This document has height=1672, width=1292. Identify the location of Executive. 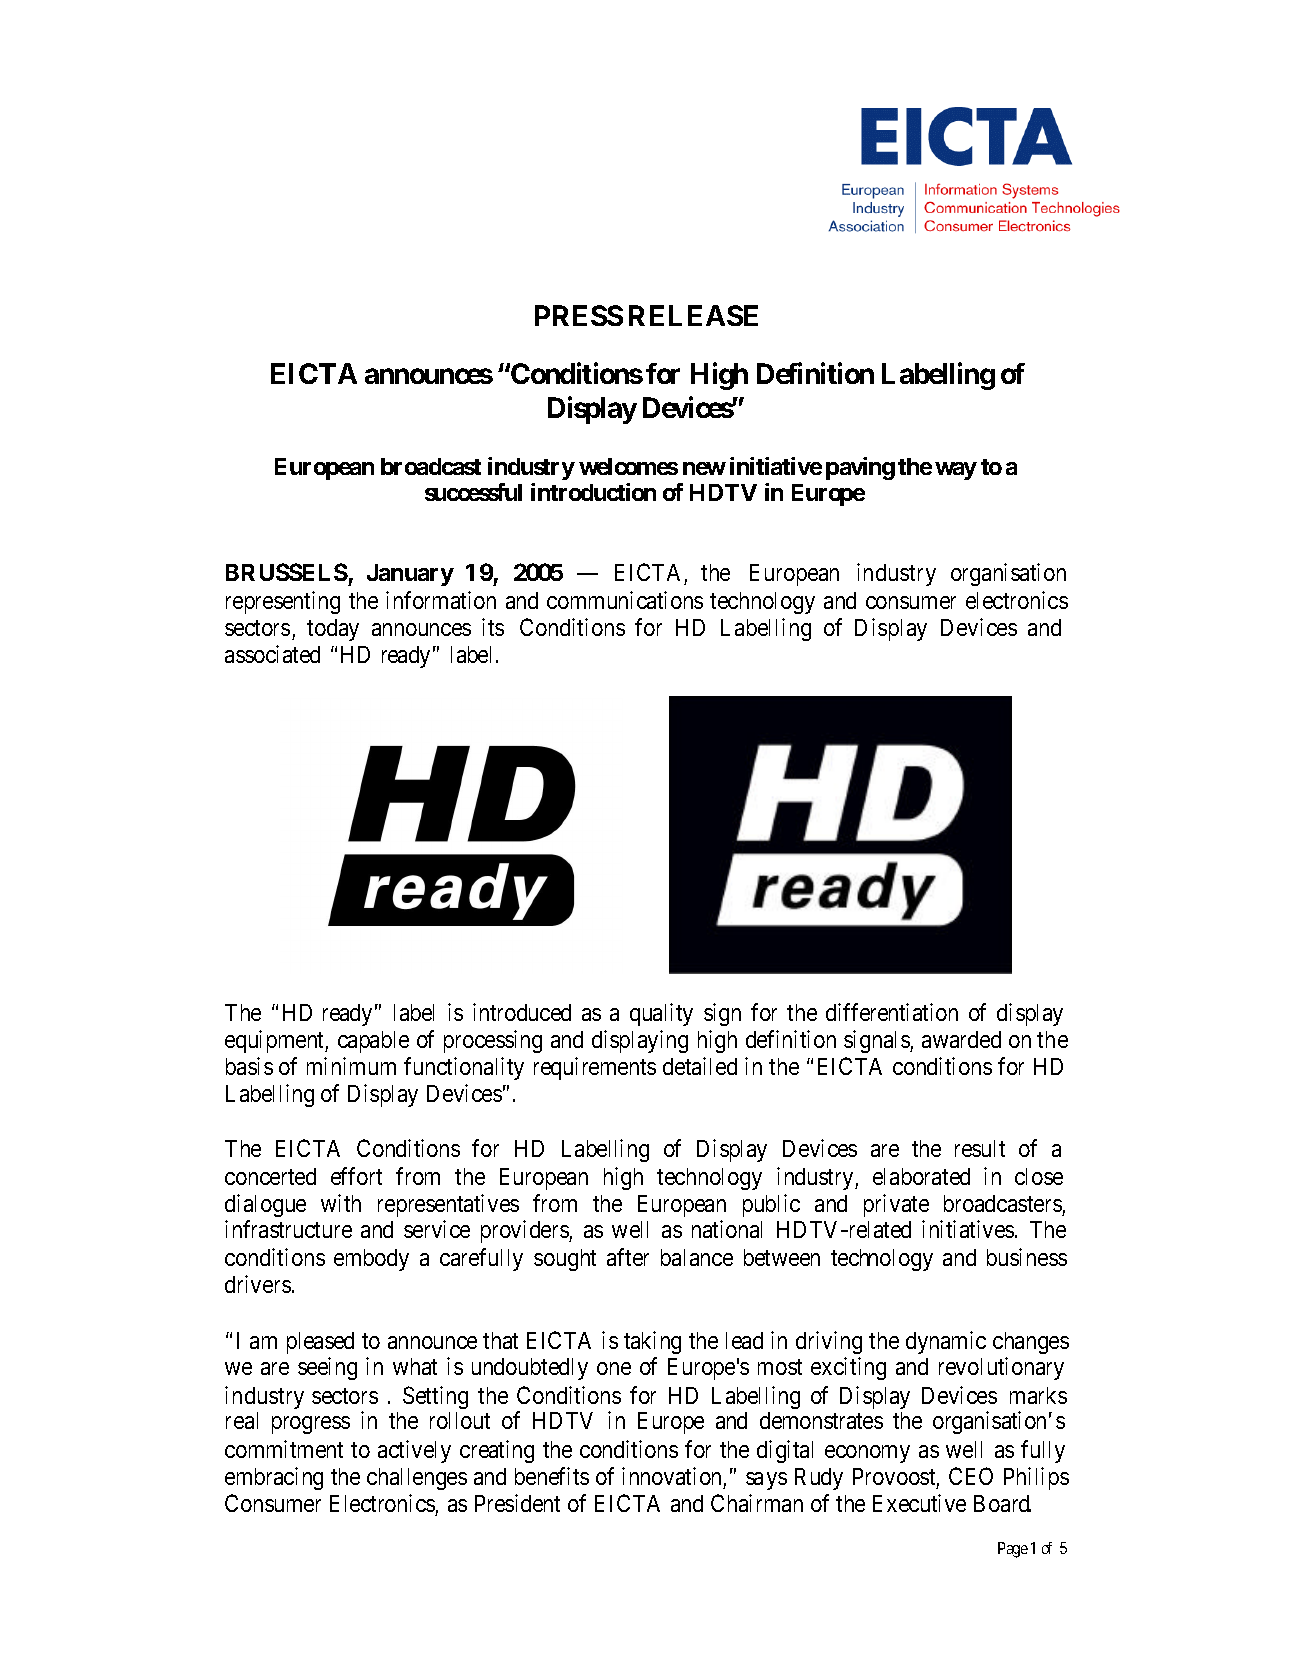
(919, 1503).
